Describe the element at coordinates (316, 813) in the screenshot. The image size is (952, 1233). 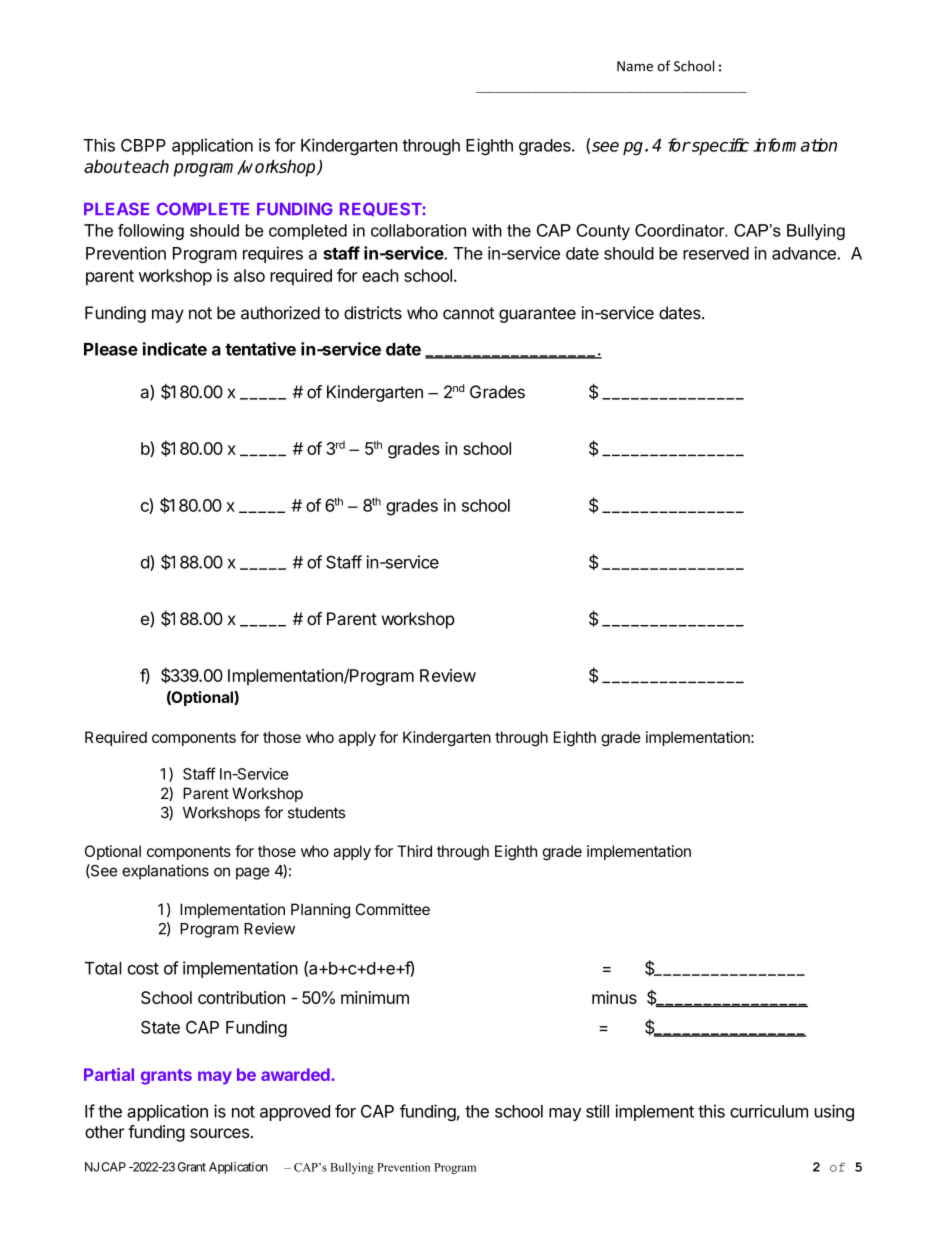
I see `students` at that location.
